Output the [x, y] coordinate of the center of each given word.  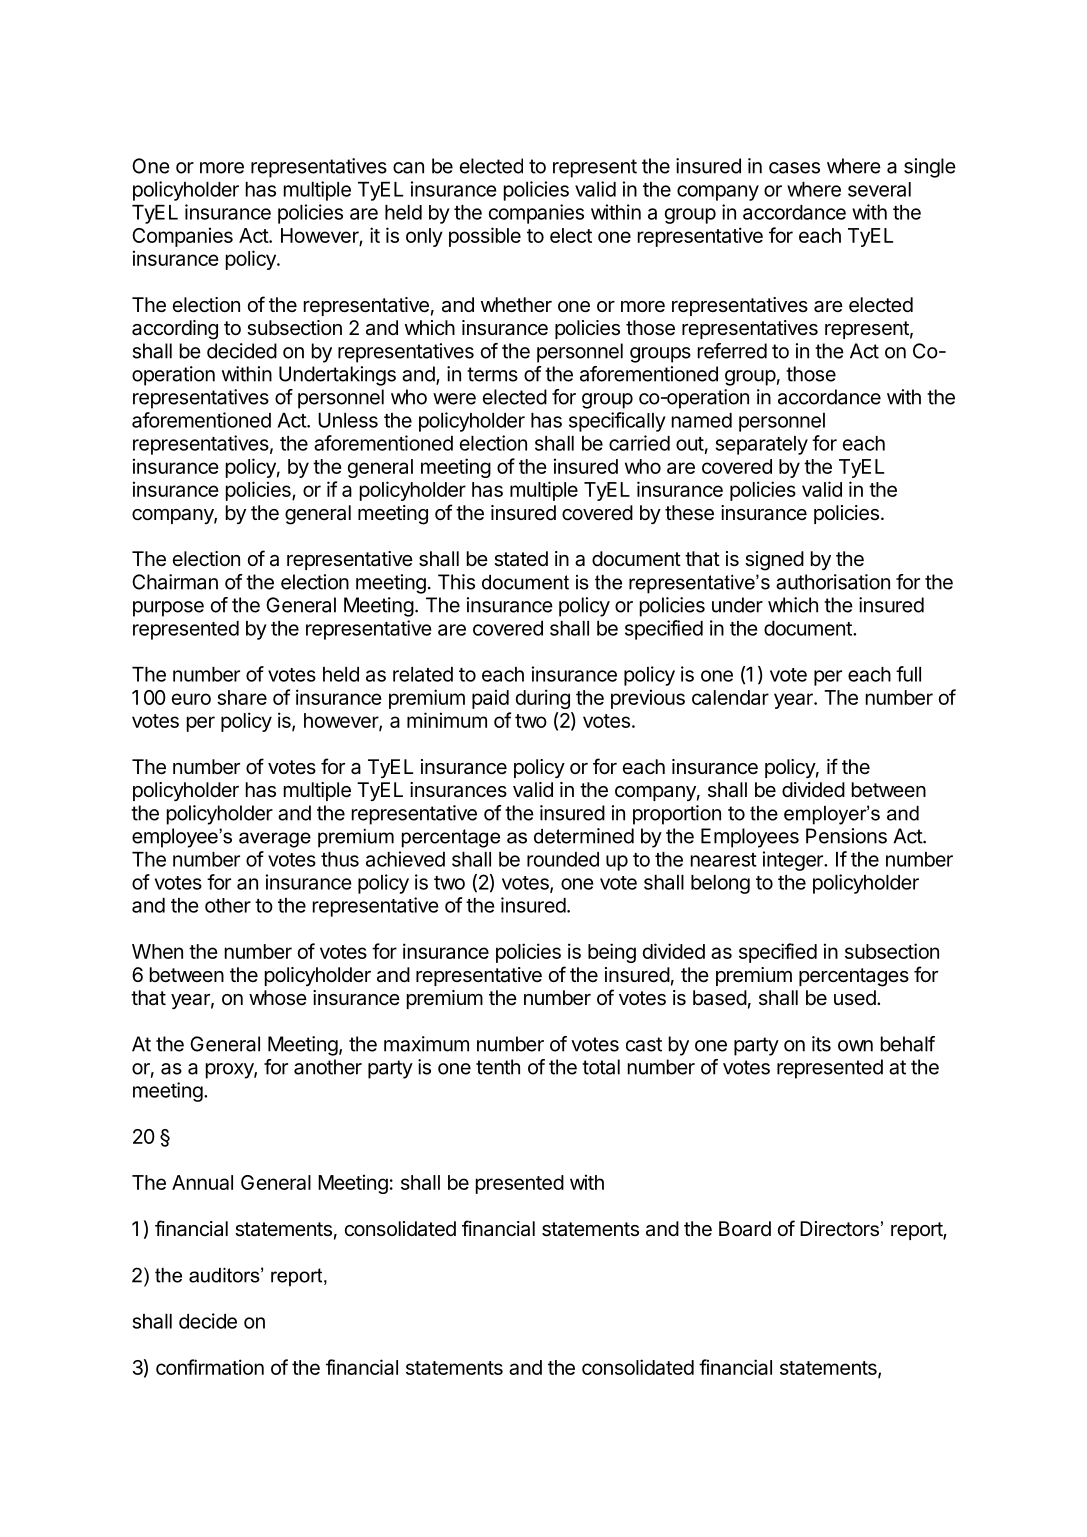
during [543, 699]
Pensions [846, 836]
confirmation [210, 1367]
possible [485, 237]
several [879, 189]
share [242, 697]
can [408, 168]
